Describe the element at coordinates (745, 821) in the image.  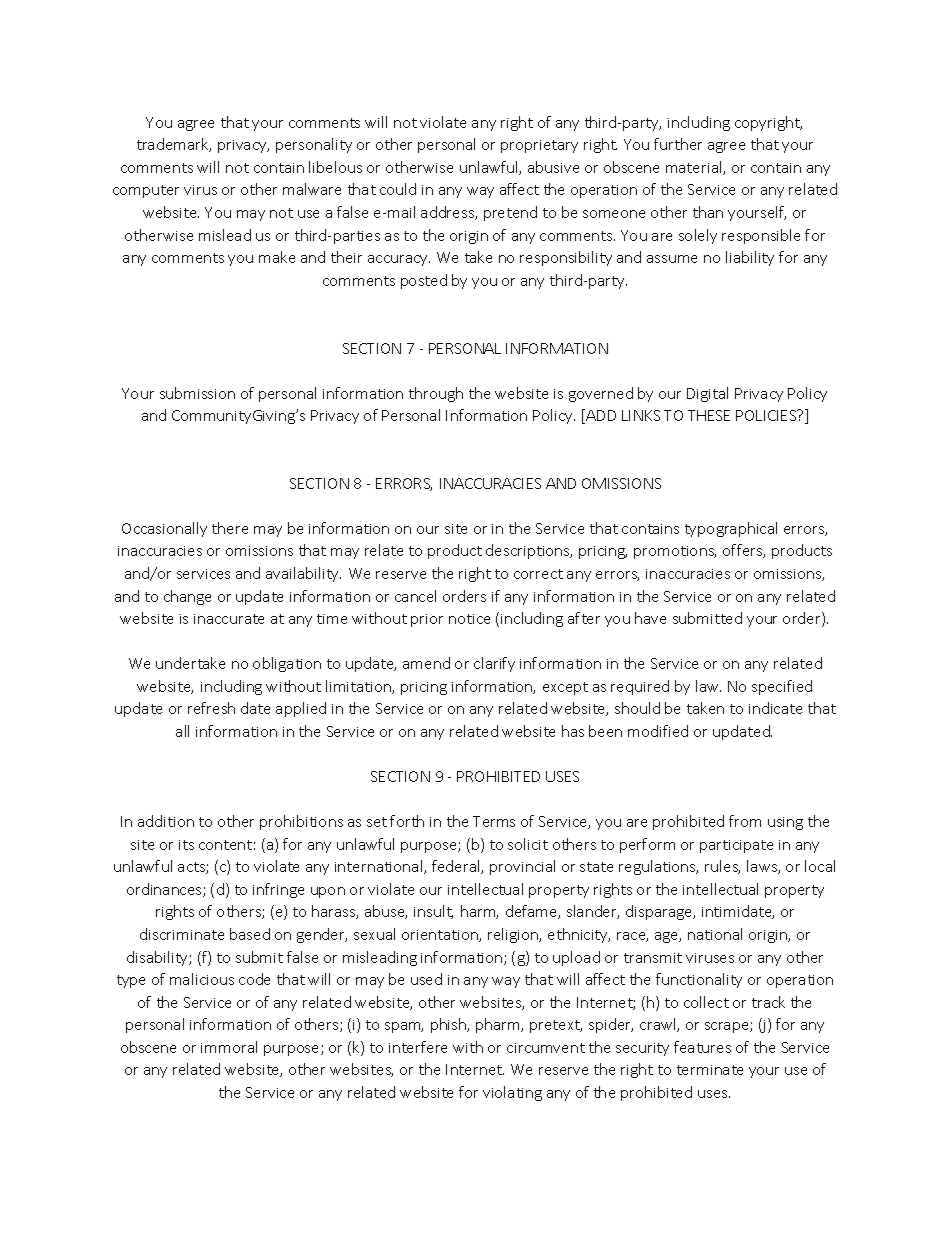
I see `from` at that location.
